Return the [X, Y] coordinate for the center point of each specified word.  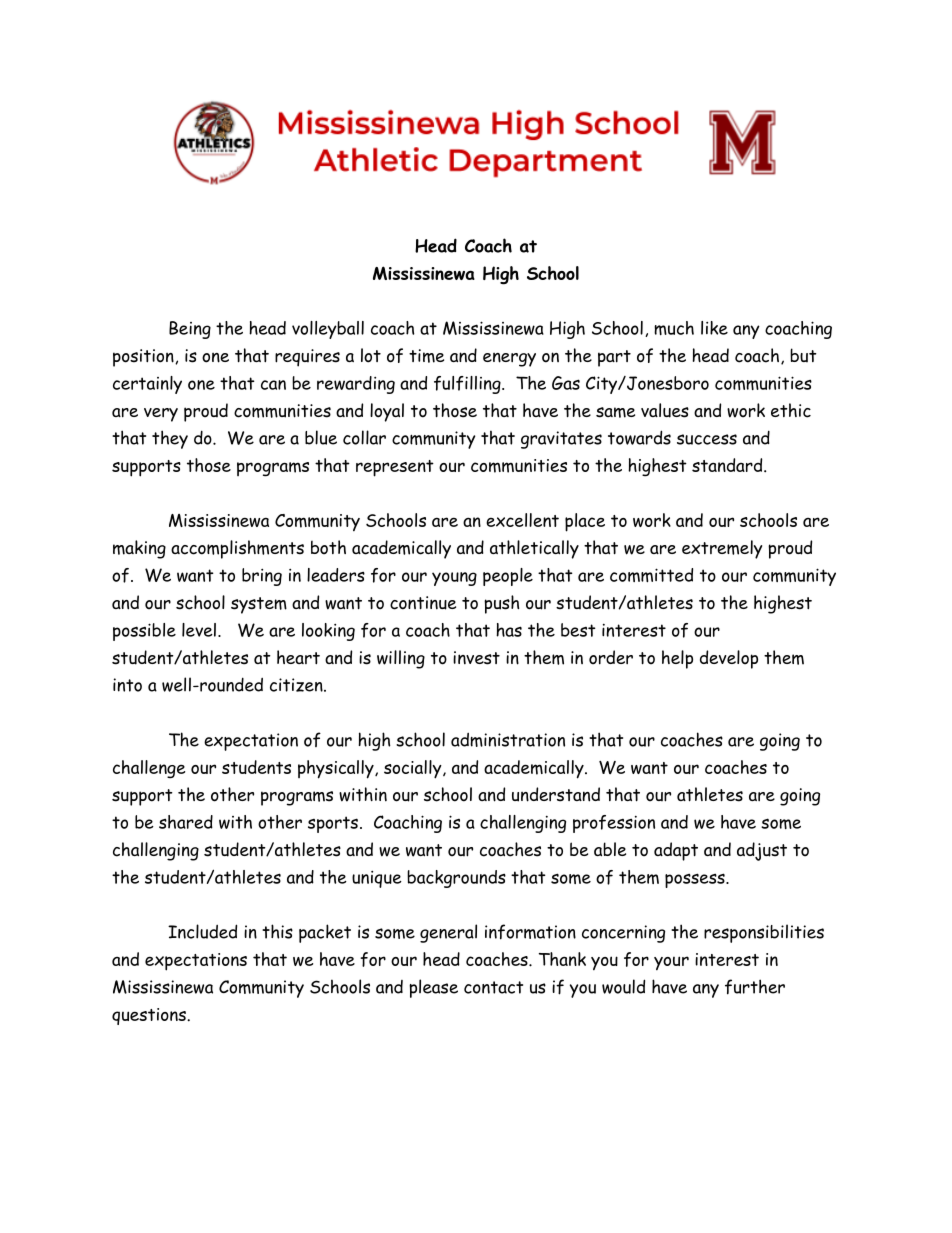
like [714, 328]
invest [476, 658]
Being [190, 330]
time [426, 356]
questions [150, 1016]
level [199, 630]
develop [729, 659]
